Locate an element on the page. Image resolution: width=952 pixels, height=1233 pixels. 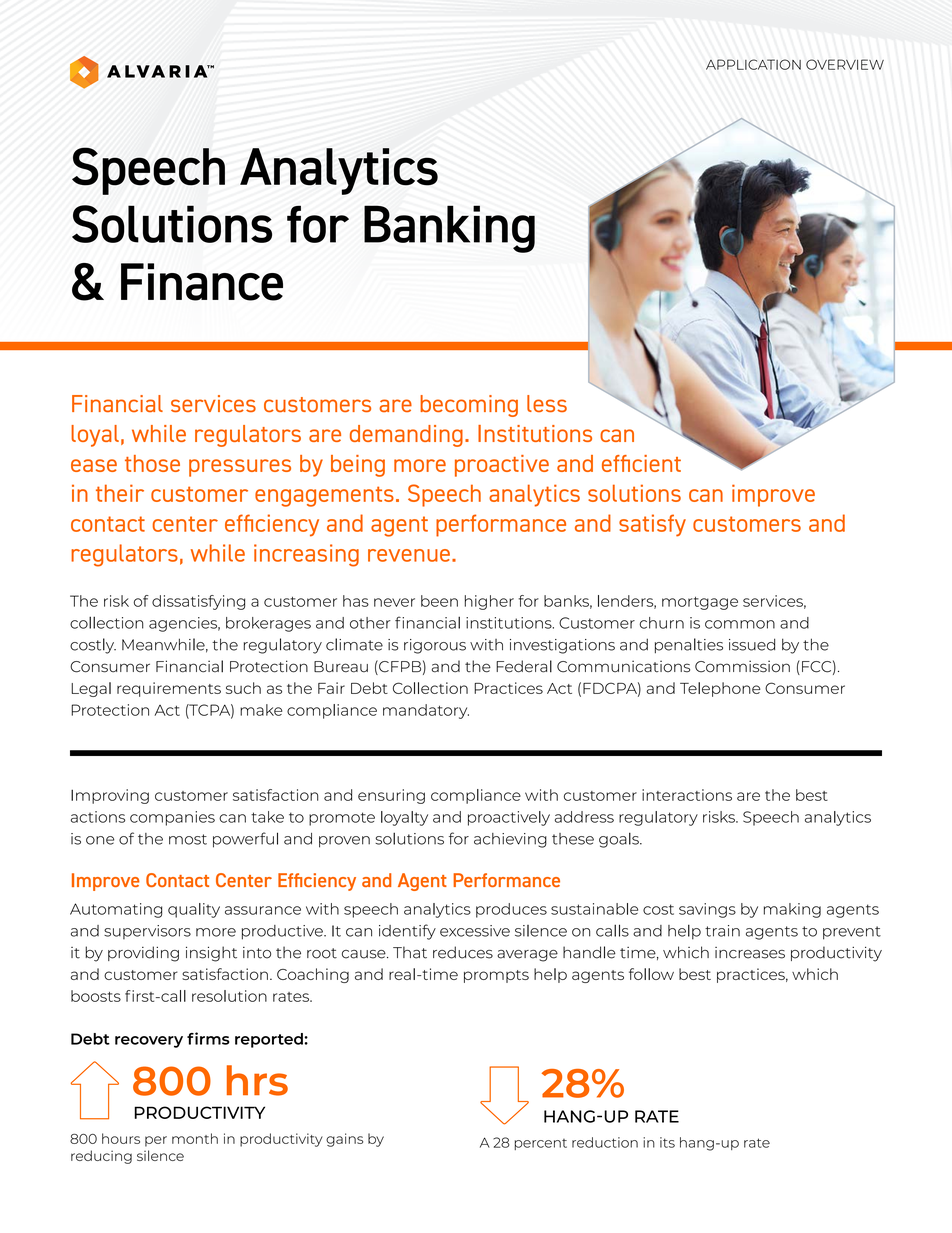
APPLICATION is located at coordinates (753, 64).
